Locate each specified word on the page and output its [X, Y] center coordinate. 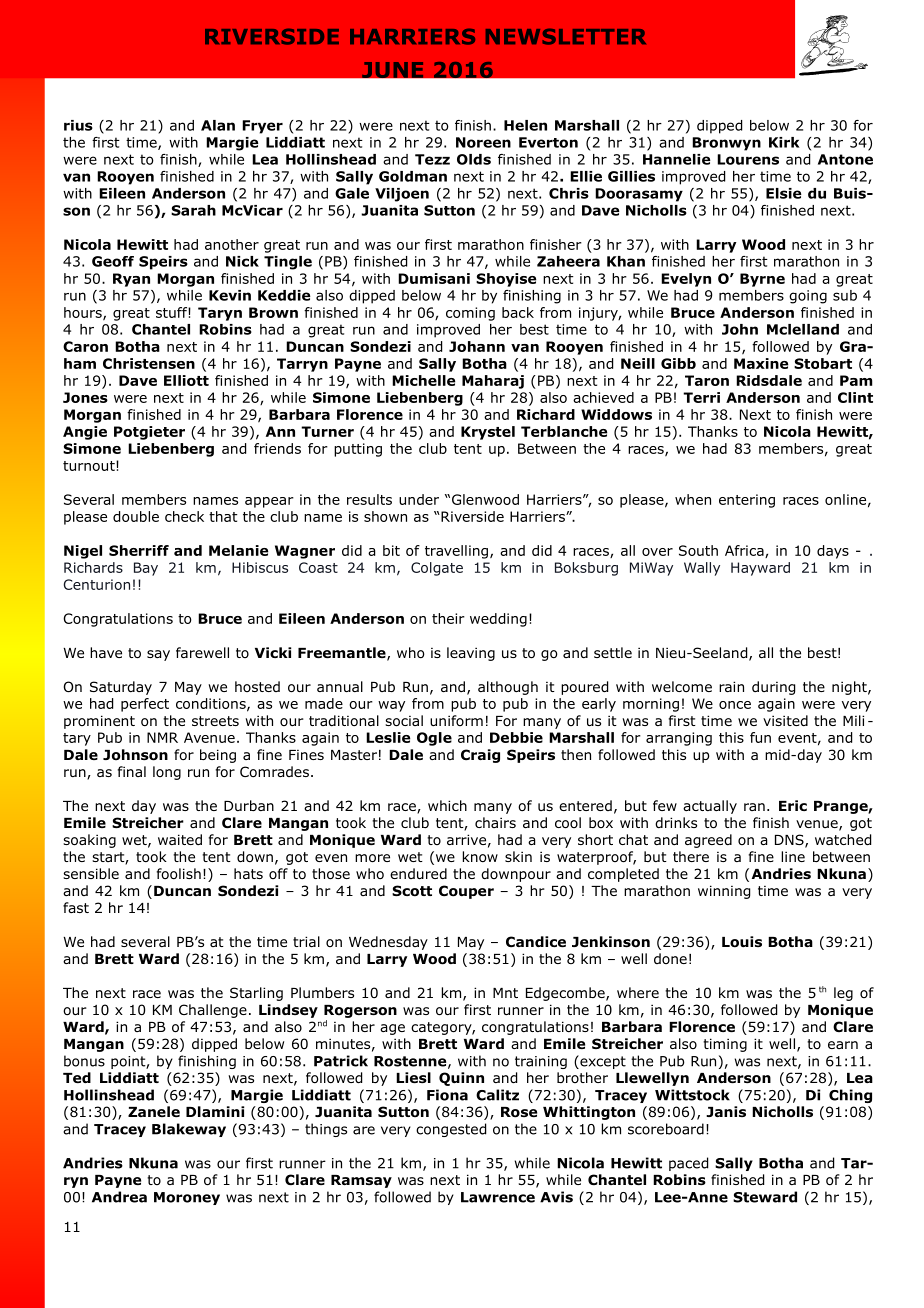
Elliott [186, 380]
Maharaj [493, 382]
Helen [525, 125]
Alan [218, 125]
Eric [793, 805]
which [447, 805]
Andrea [119, 1197]
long [167, 773]
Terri [701, 397]
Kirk [784, 142]
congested [451, 1130]
